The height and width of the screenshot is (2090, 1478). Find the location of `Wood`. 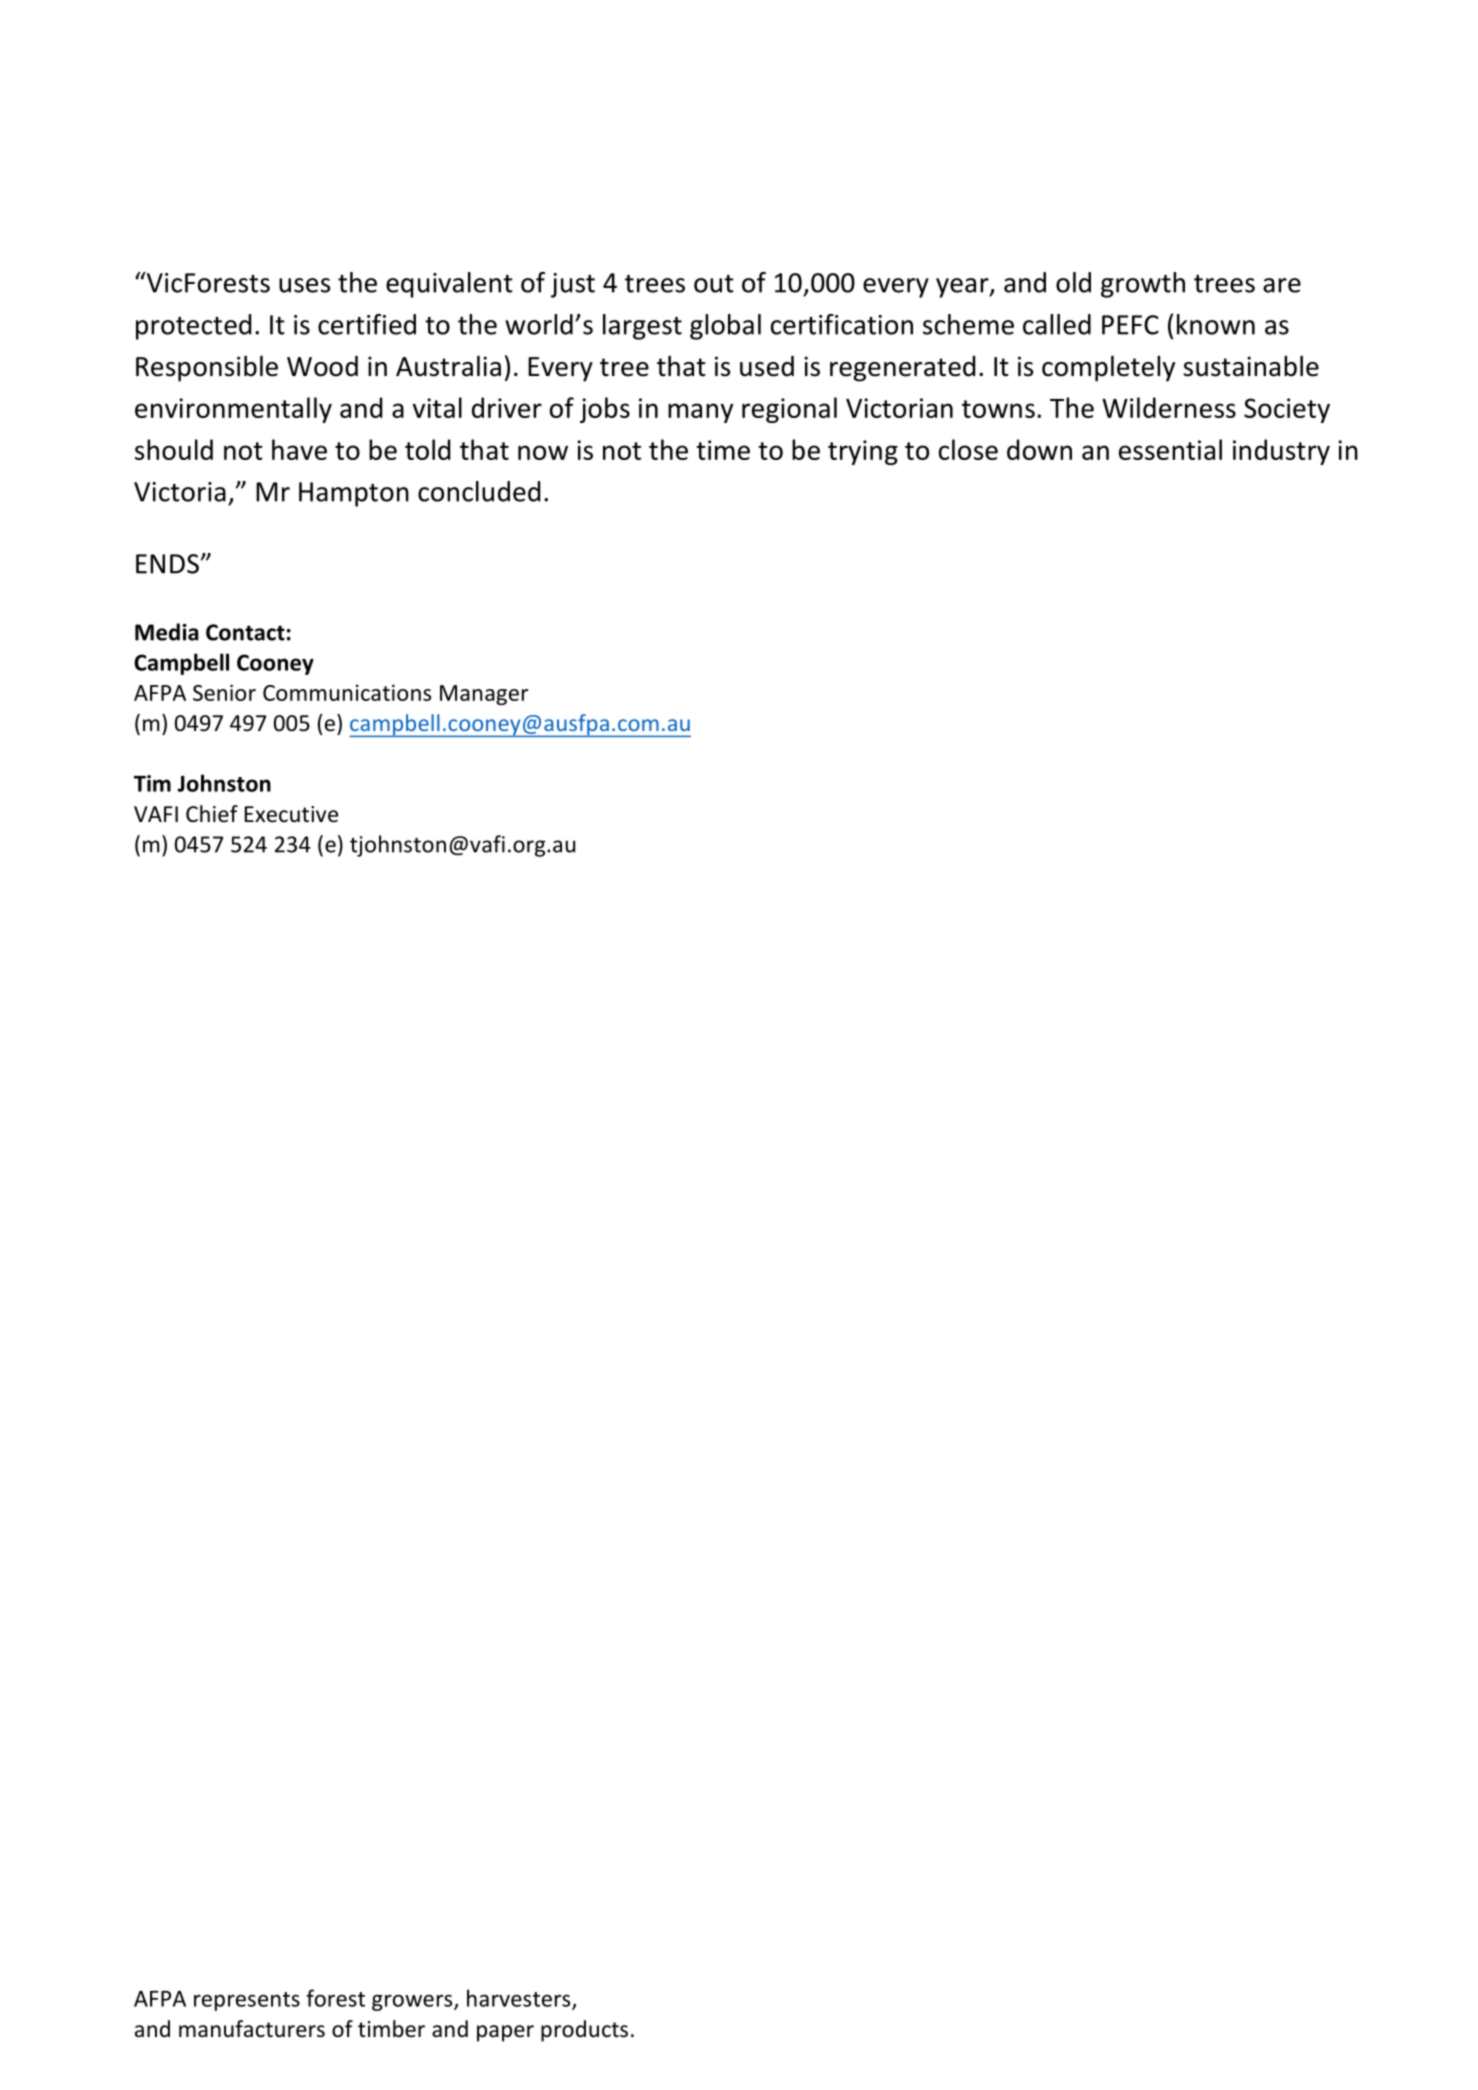

Wood is located at coordinates (322, 366).
